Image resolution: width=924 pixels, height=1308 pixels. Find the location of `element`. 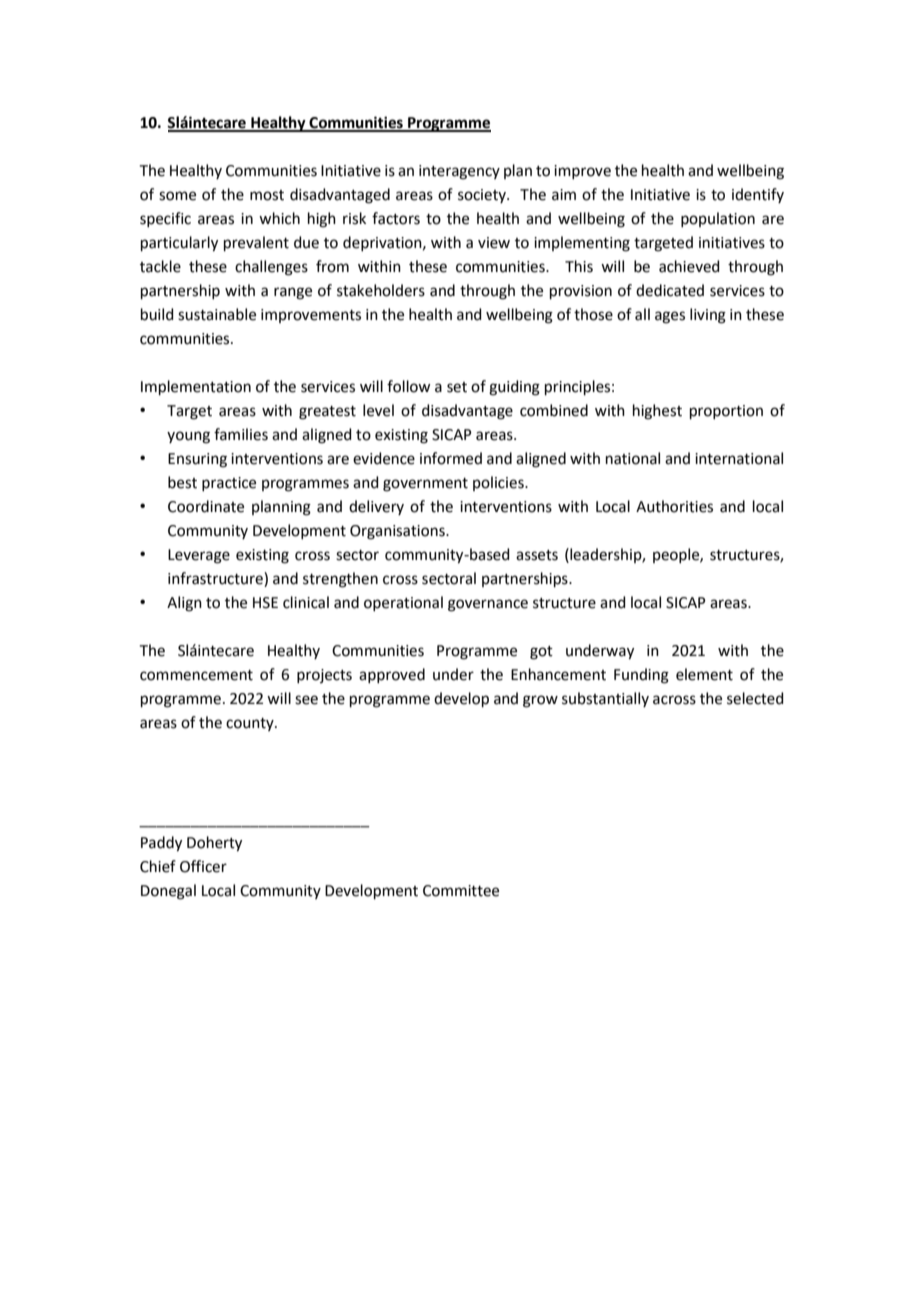

element is located at coordinates (704, 674).
